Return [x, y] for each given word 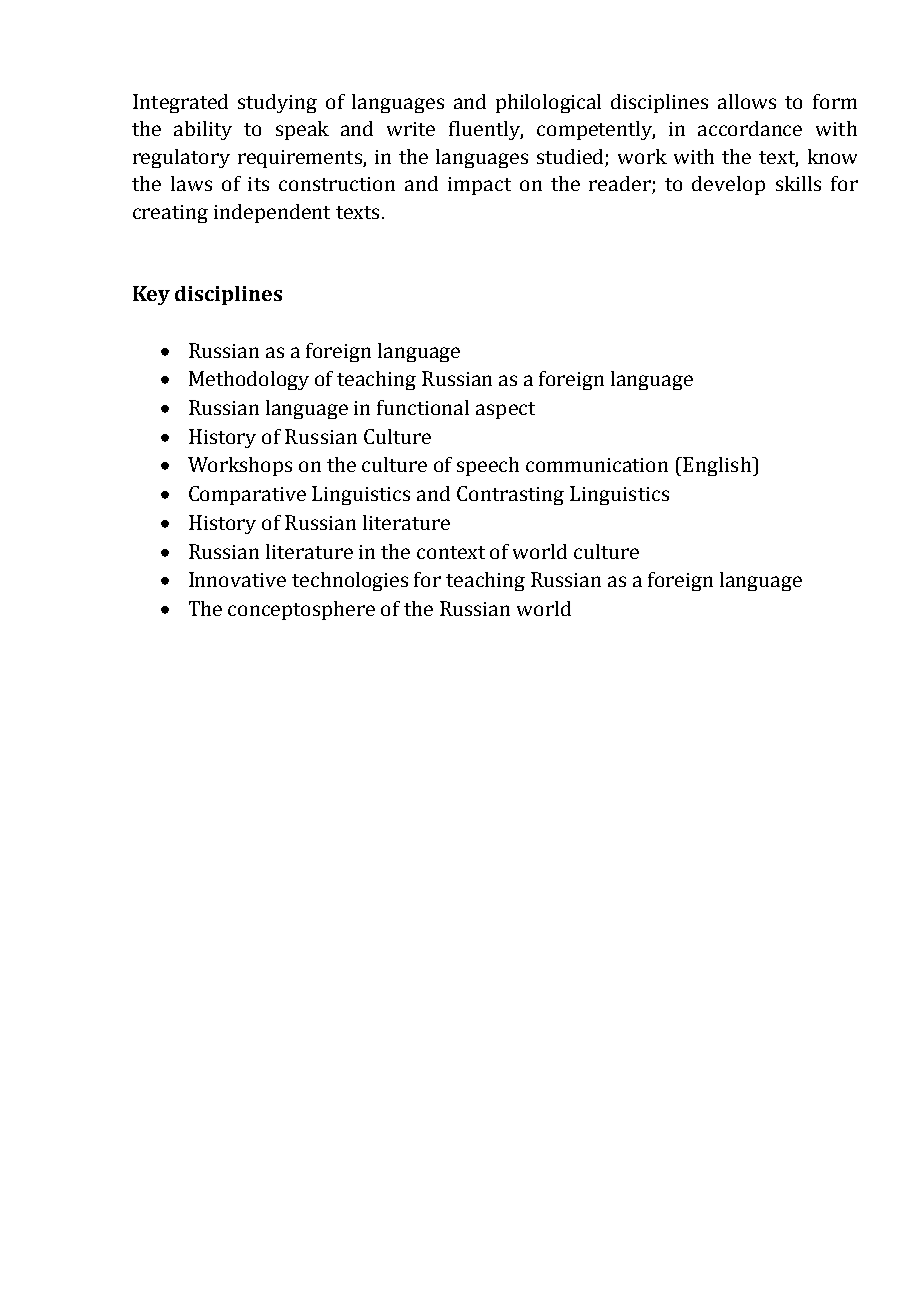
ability [203, 130]
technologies [350, 581]
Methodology [249, 380]
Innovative [237, 579]
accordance [750, 128]
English [718, 466]
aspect [505, 410]
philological [548, 103]
